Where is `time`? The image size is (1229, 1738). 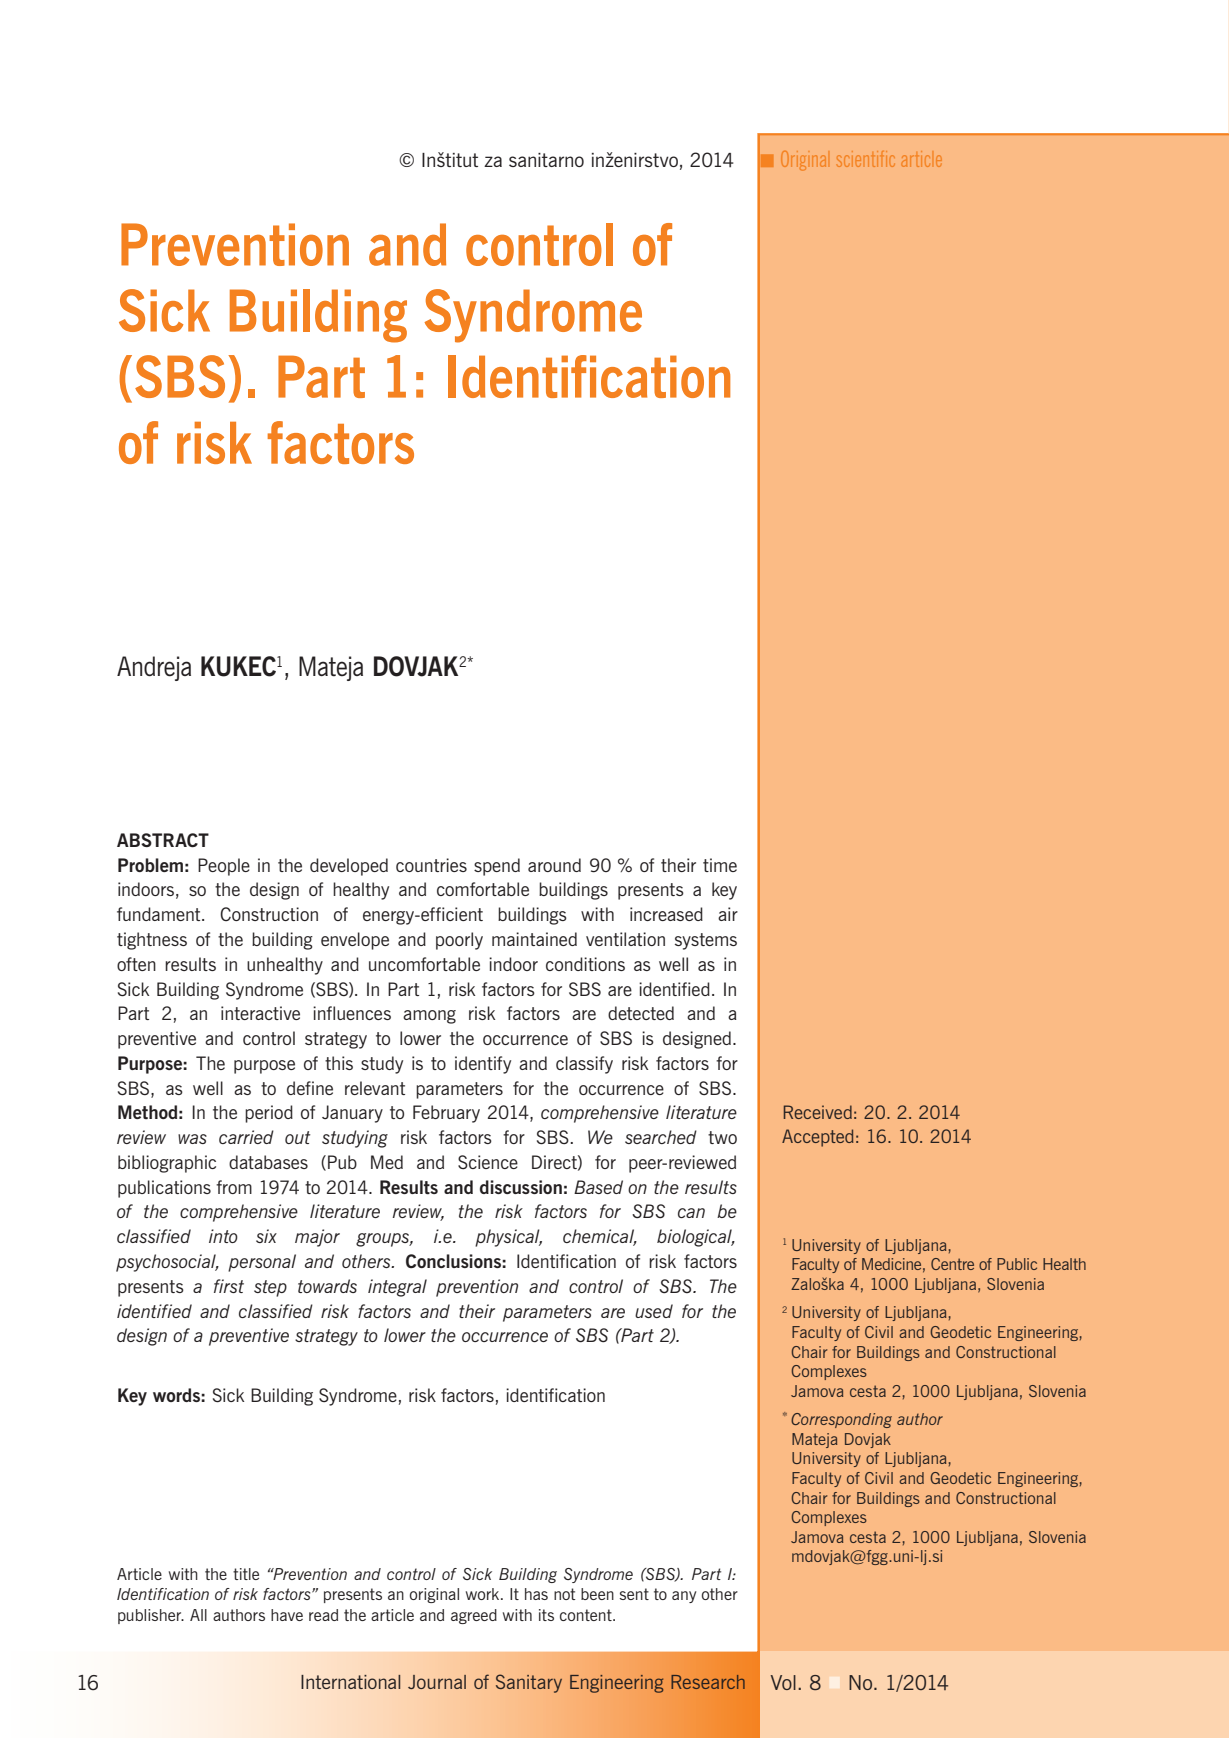
time is located at coordinates (720, 865).
